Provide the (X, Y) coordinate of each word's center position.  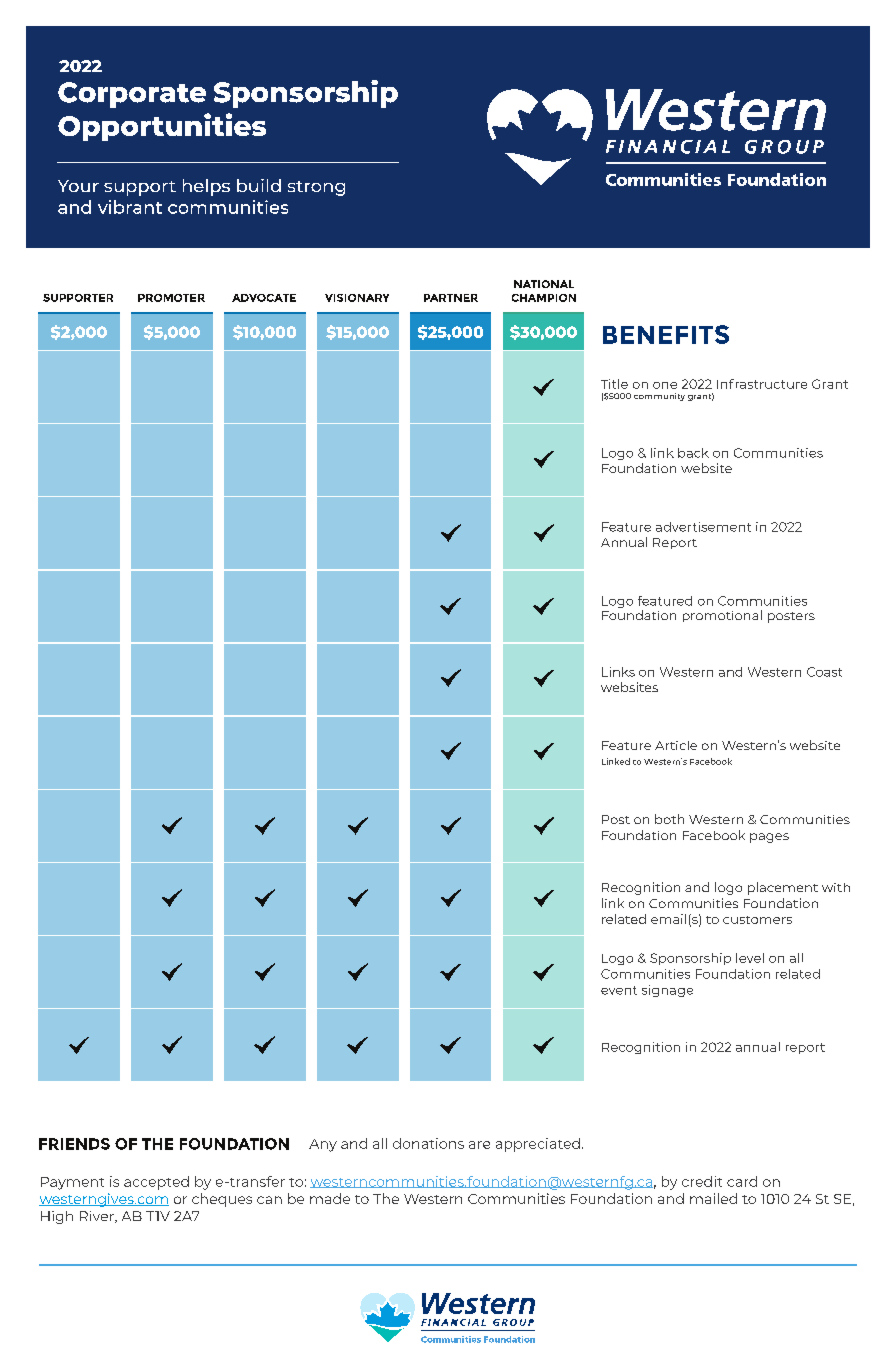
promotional (722, 616)
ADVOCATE (264, 298)
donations (428, 1143)
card (742, 1181)
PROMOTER (171, 298)
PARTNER (451, 298)
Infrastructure (762, 384)
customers (757, 920)
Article (676, 745)
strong (316, 188)
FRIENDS (74, 1144)
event (619, 990)
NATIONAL (544, 284)
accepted (156, 1183)
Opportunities (162, 127)
